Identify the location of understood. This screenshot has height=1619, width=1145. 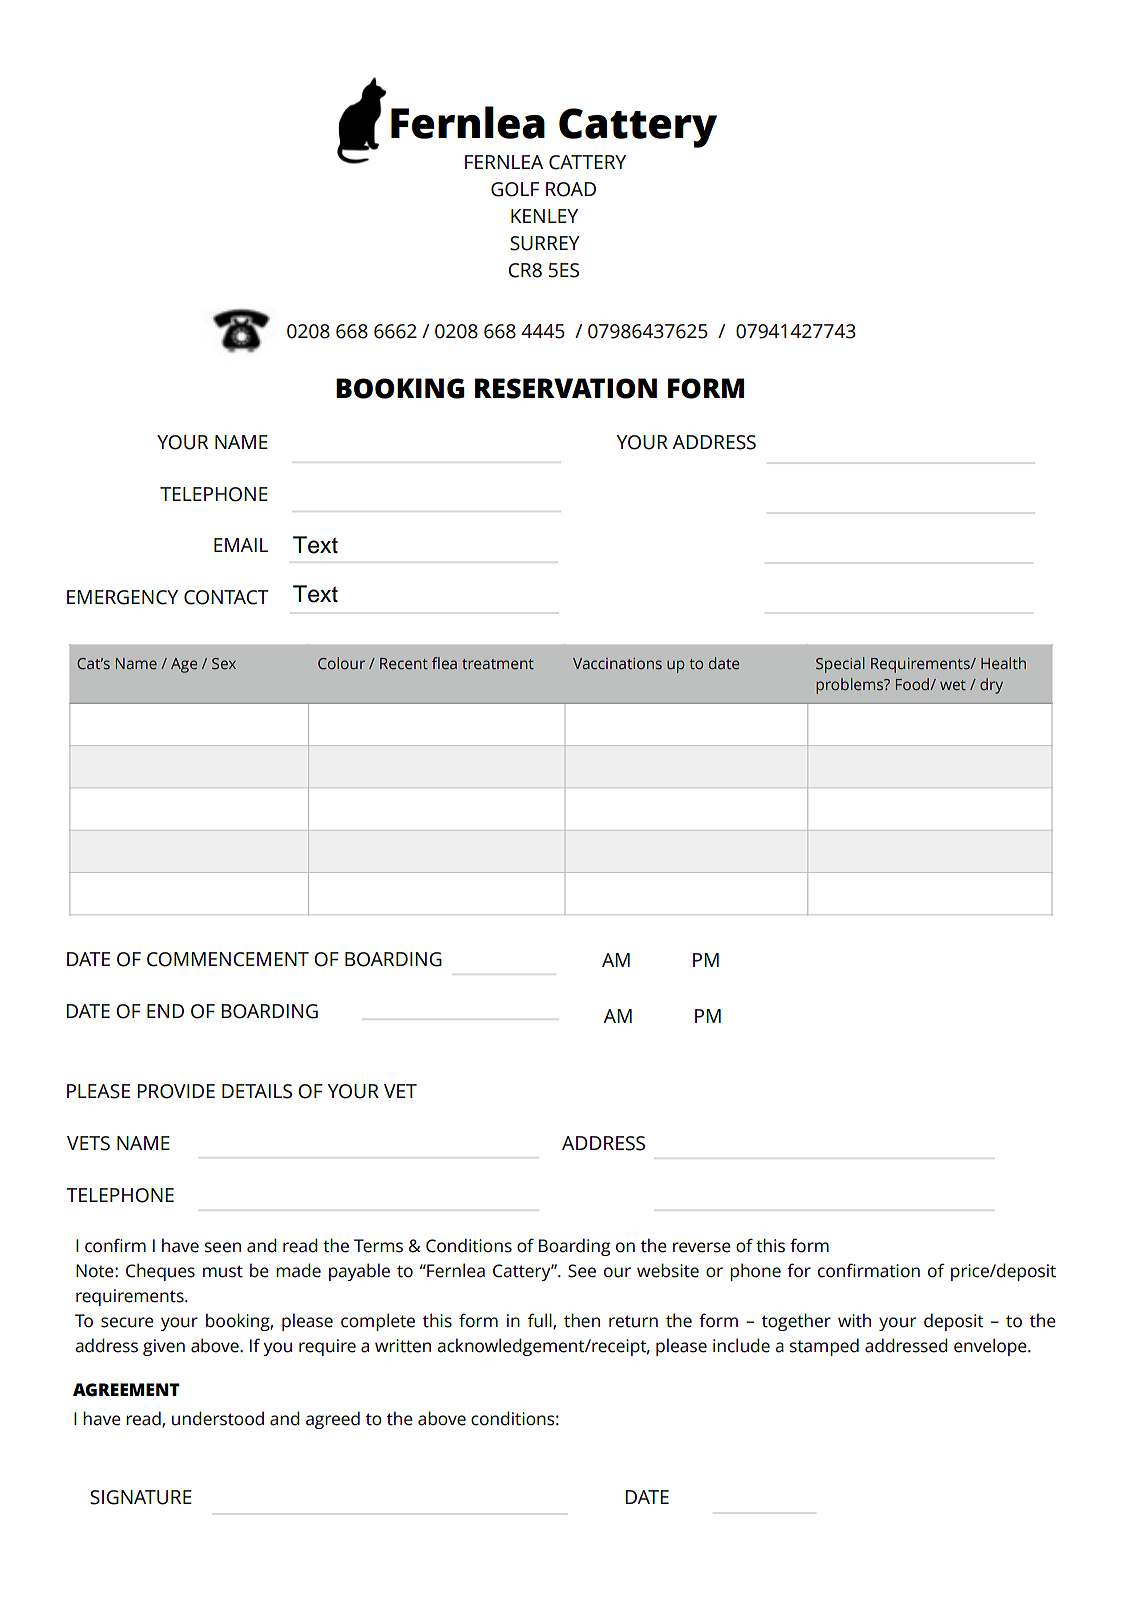
(218, 1418).
